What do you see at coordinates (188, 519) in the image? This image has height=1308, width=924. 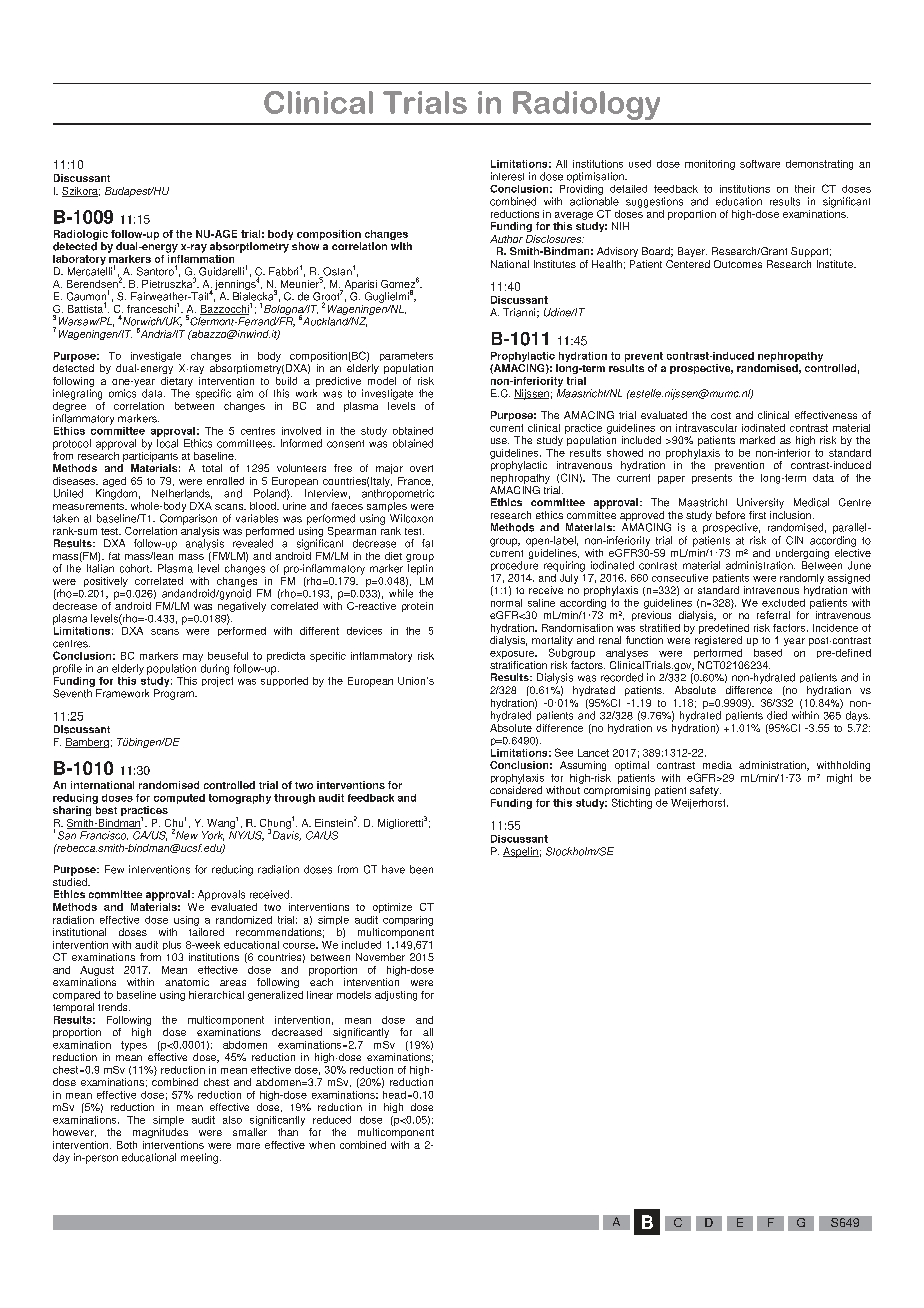 I see `Comparison` at bounding box center [188, 519].
